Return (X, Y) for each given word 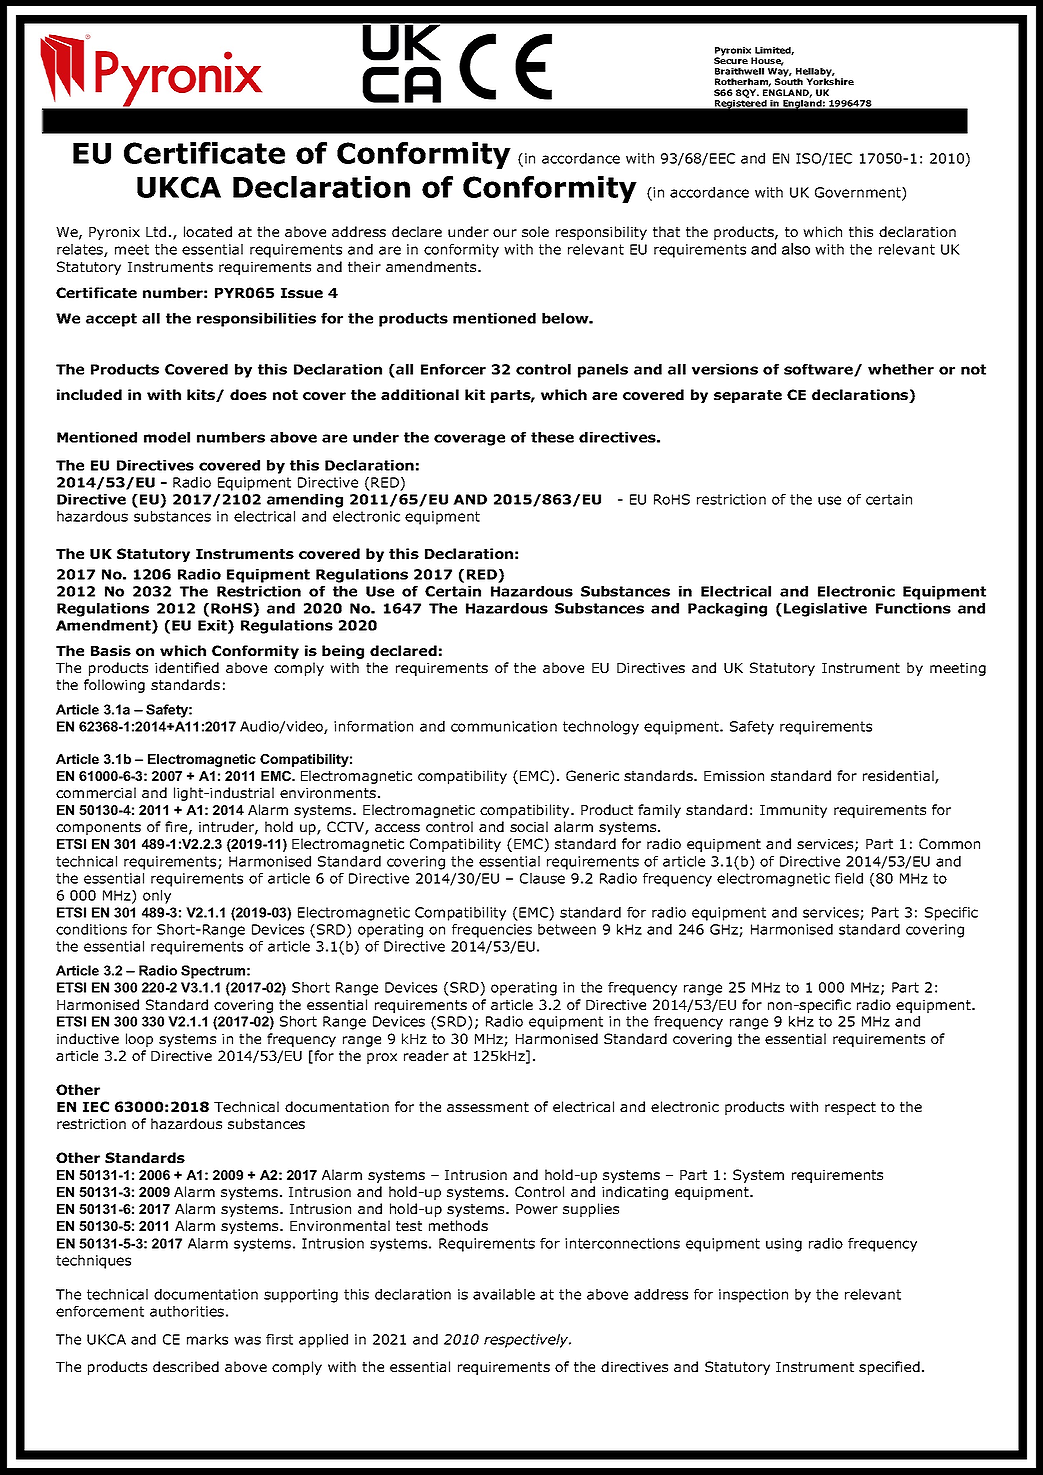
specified (889, 1368)
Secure (731, 59)
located (208, 231)
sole (535, 231)
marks (207, 1339)
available (504, 1294)
